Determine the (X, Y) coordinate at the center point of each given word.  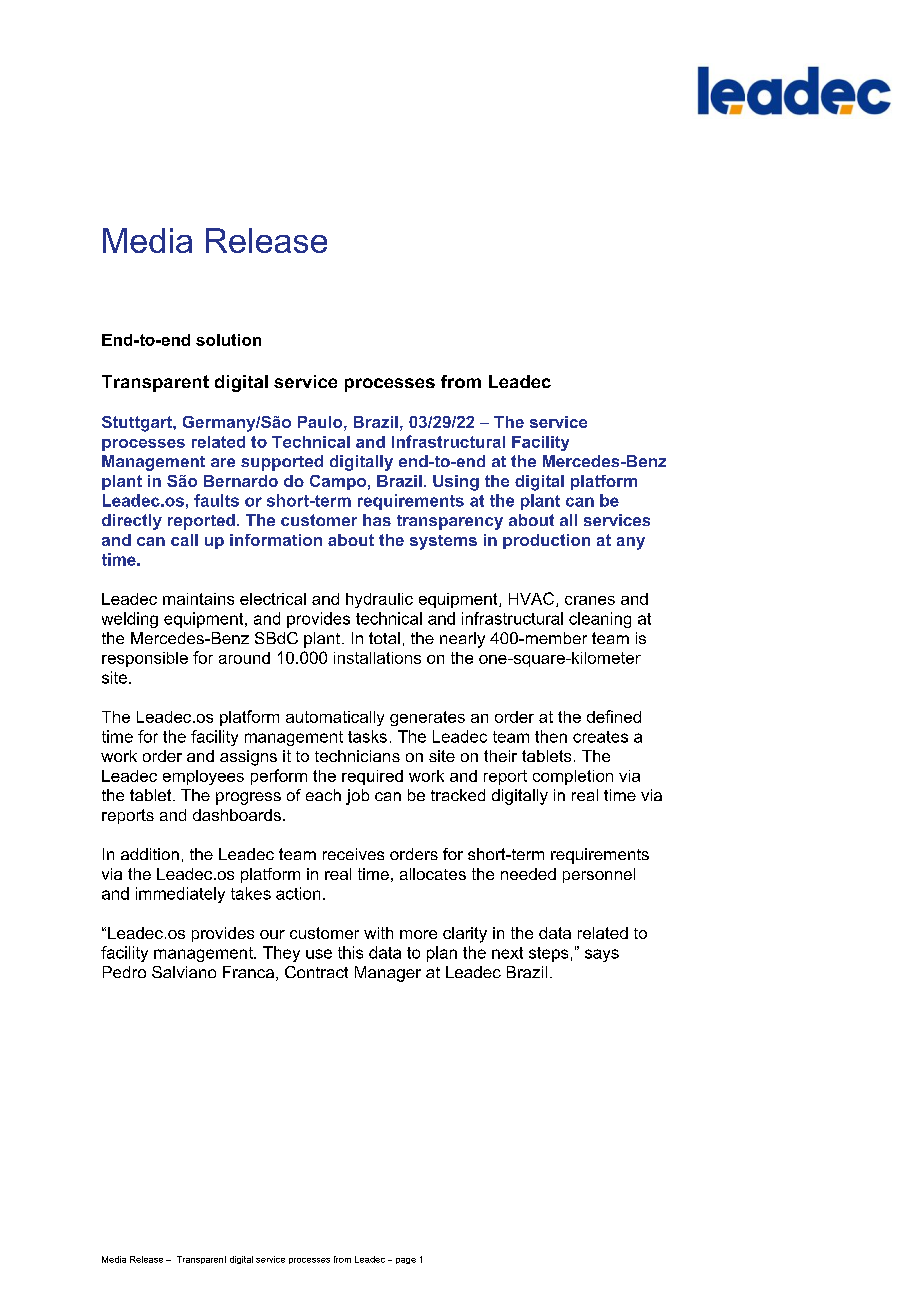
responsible (145, 659)
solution (228, 340)
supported (282, 463)
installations (377, 658)
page (406, 1261)
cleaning (600, 620)
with (378, 933)
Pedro (124, 972)
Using (456, 483)
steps (548, 954)
